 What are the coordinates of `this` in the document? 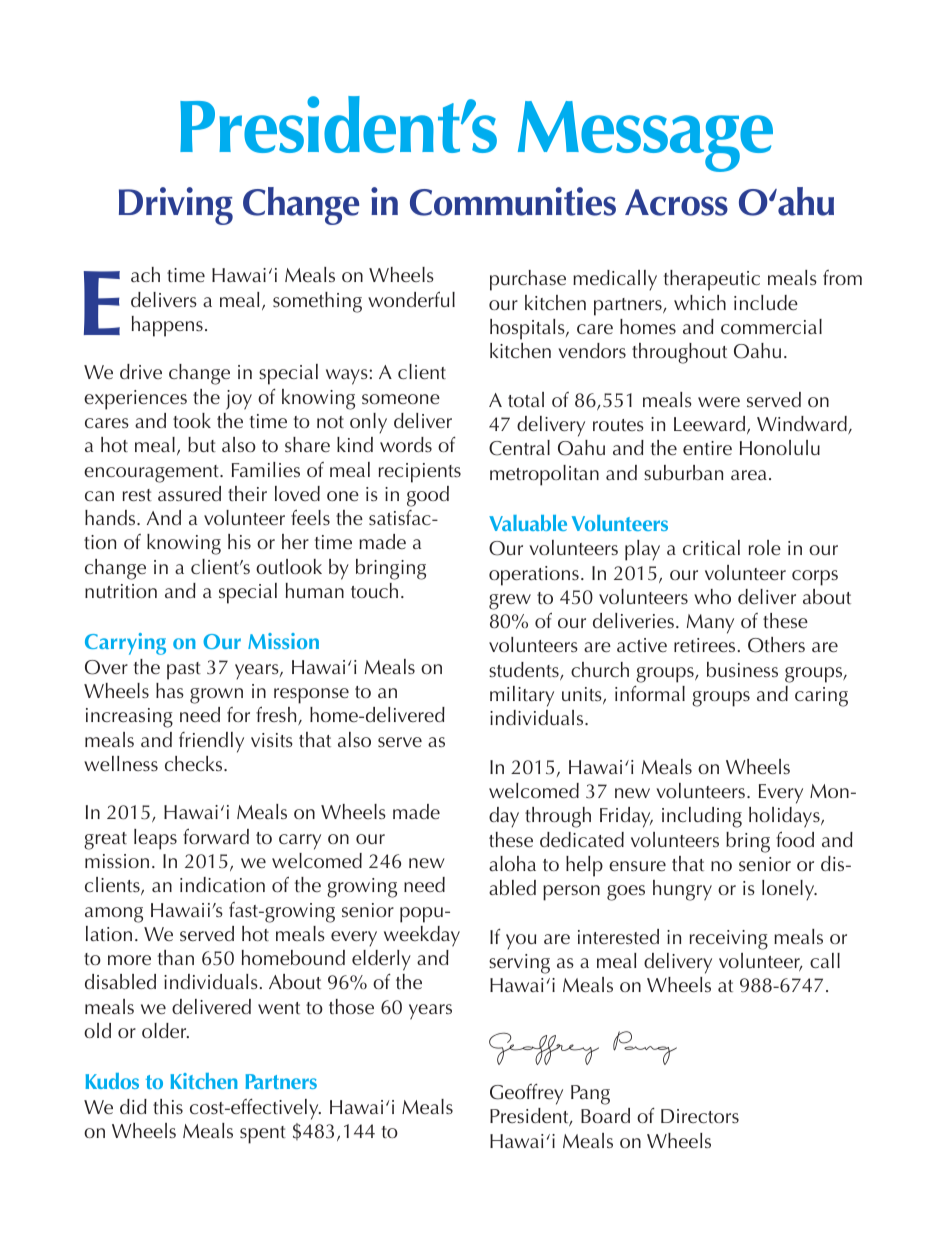 It's located at (168, 1106).
